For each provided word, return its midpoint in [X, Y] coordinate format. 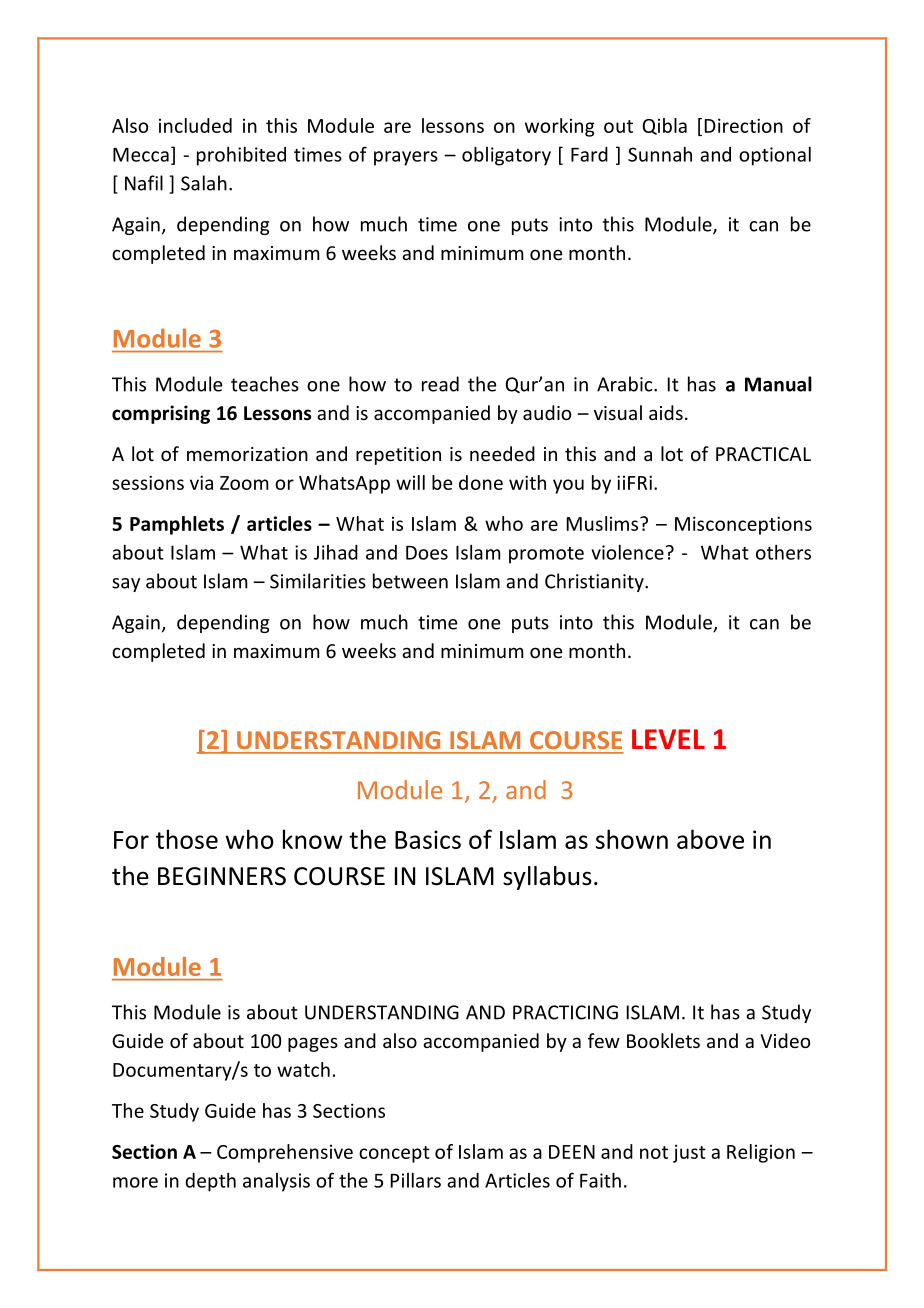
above [710, 839]
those [187, 839]
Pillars [416, 1180]
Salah [204, 183]
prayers [406, 158]
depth [210, 1182]
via [201, 482]
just [689, 1153]
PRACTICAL [763, 454]
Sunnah [660, 154]
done [481, 482]
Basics [428, 839]
